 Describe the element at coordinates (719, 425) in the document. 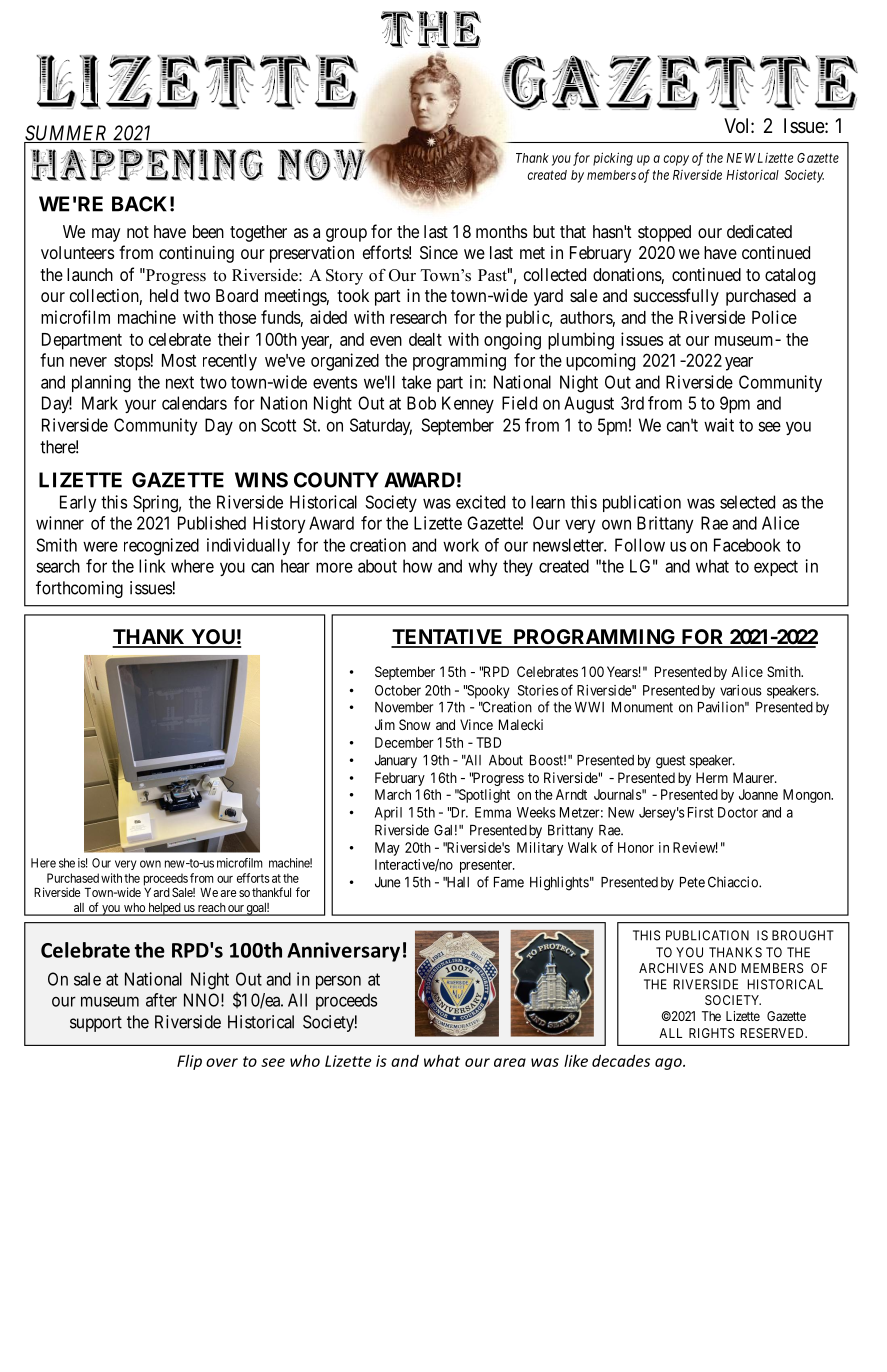

I see `wait` at that location.
